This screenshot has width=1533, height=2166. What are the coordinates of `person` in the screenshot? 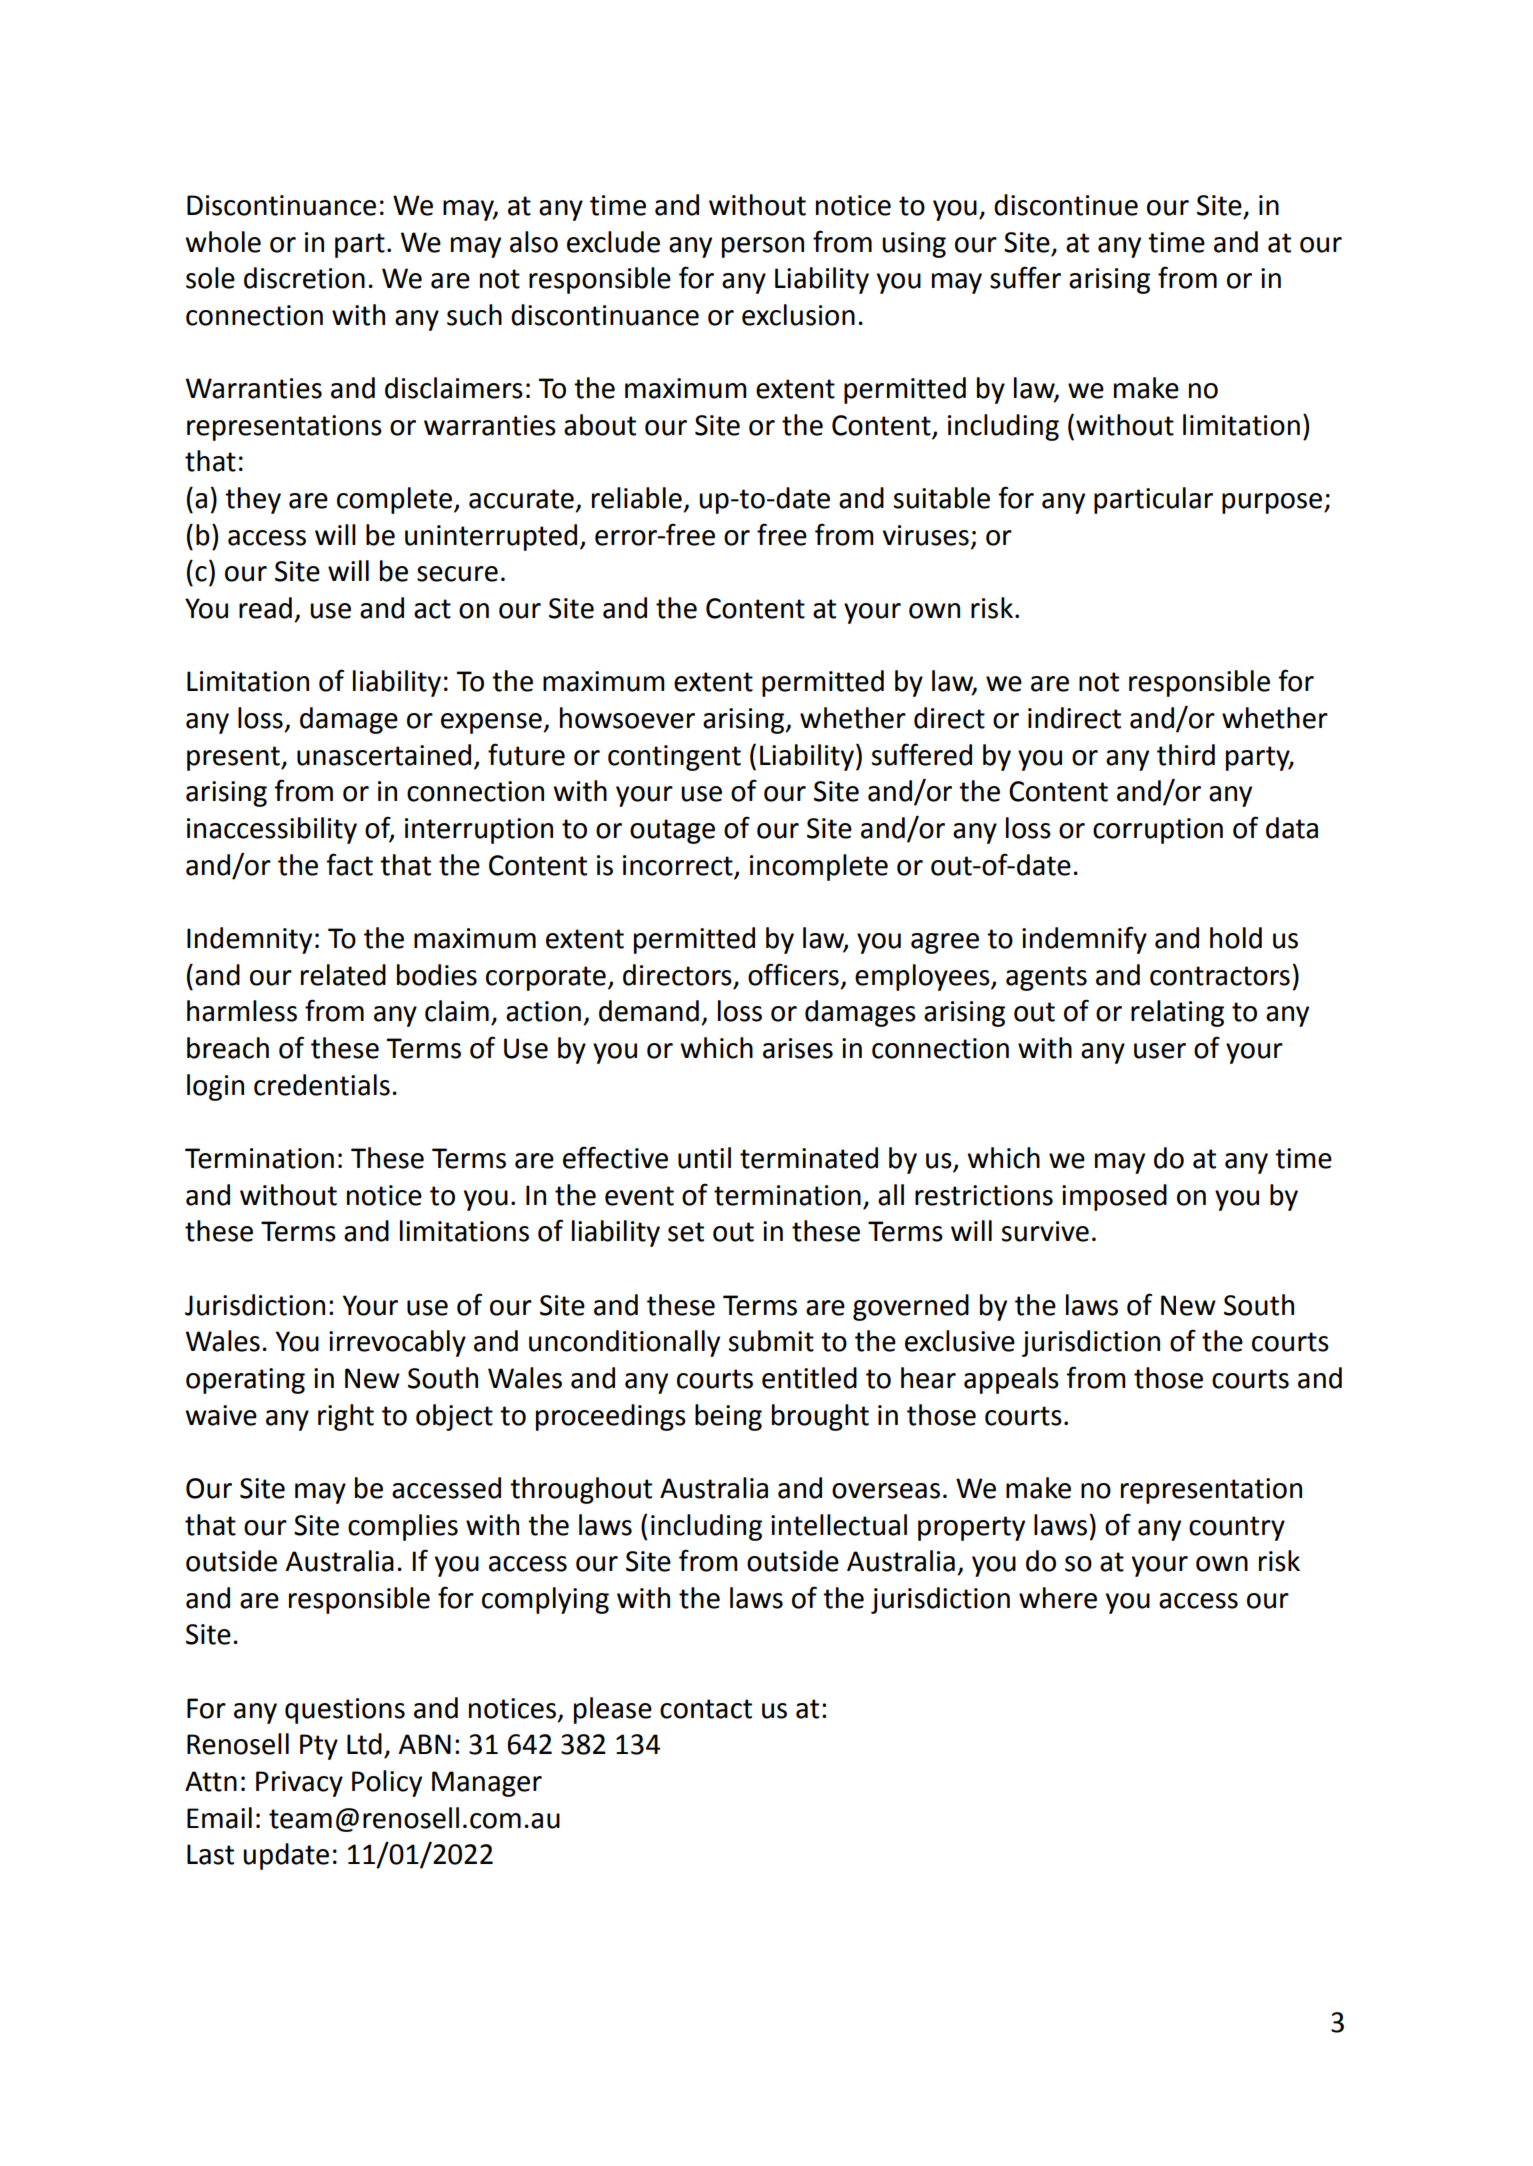 It's located at (763, 247).
